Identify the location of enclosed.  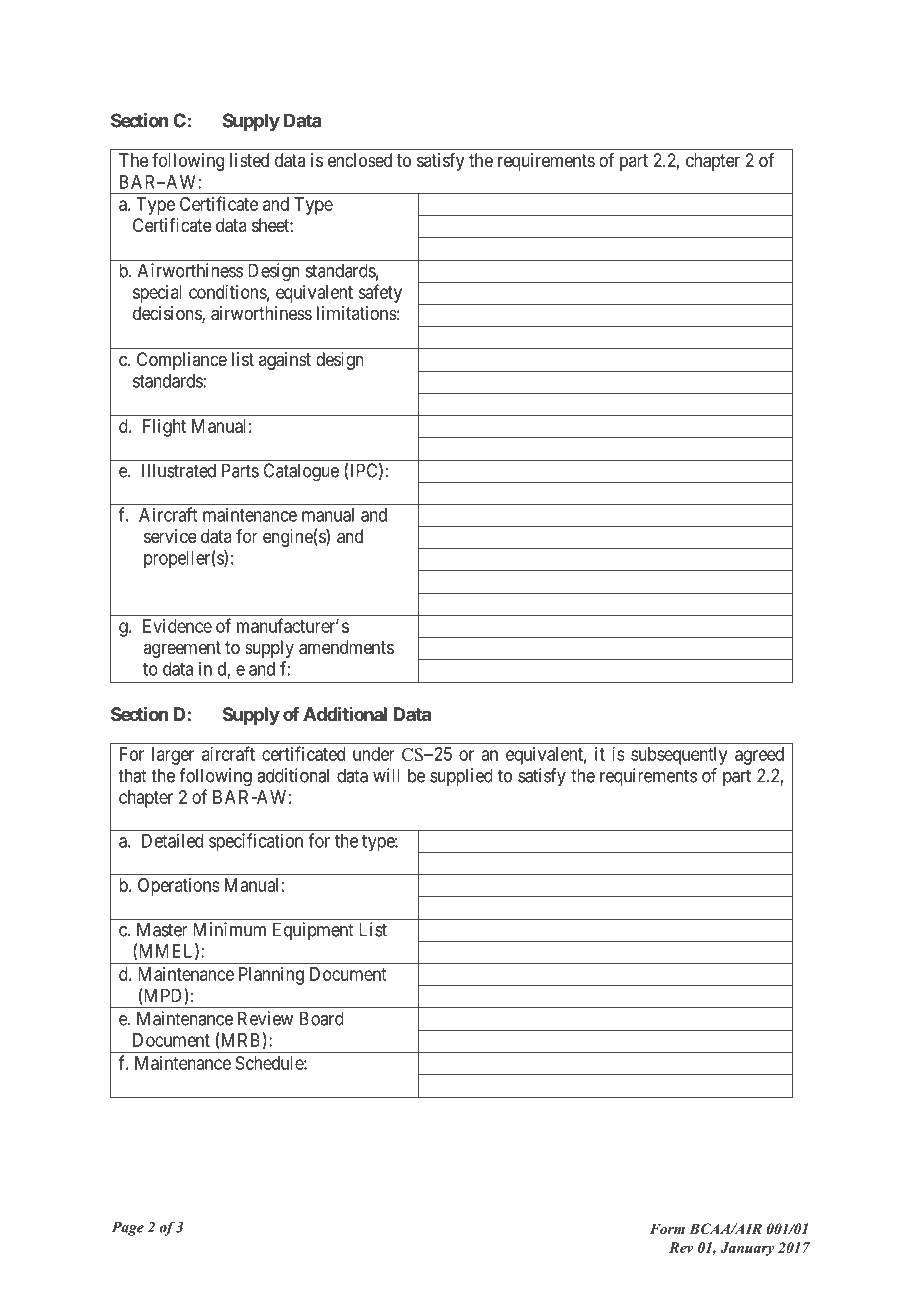
(360, 160).
